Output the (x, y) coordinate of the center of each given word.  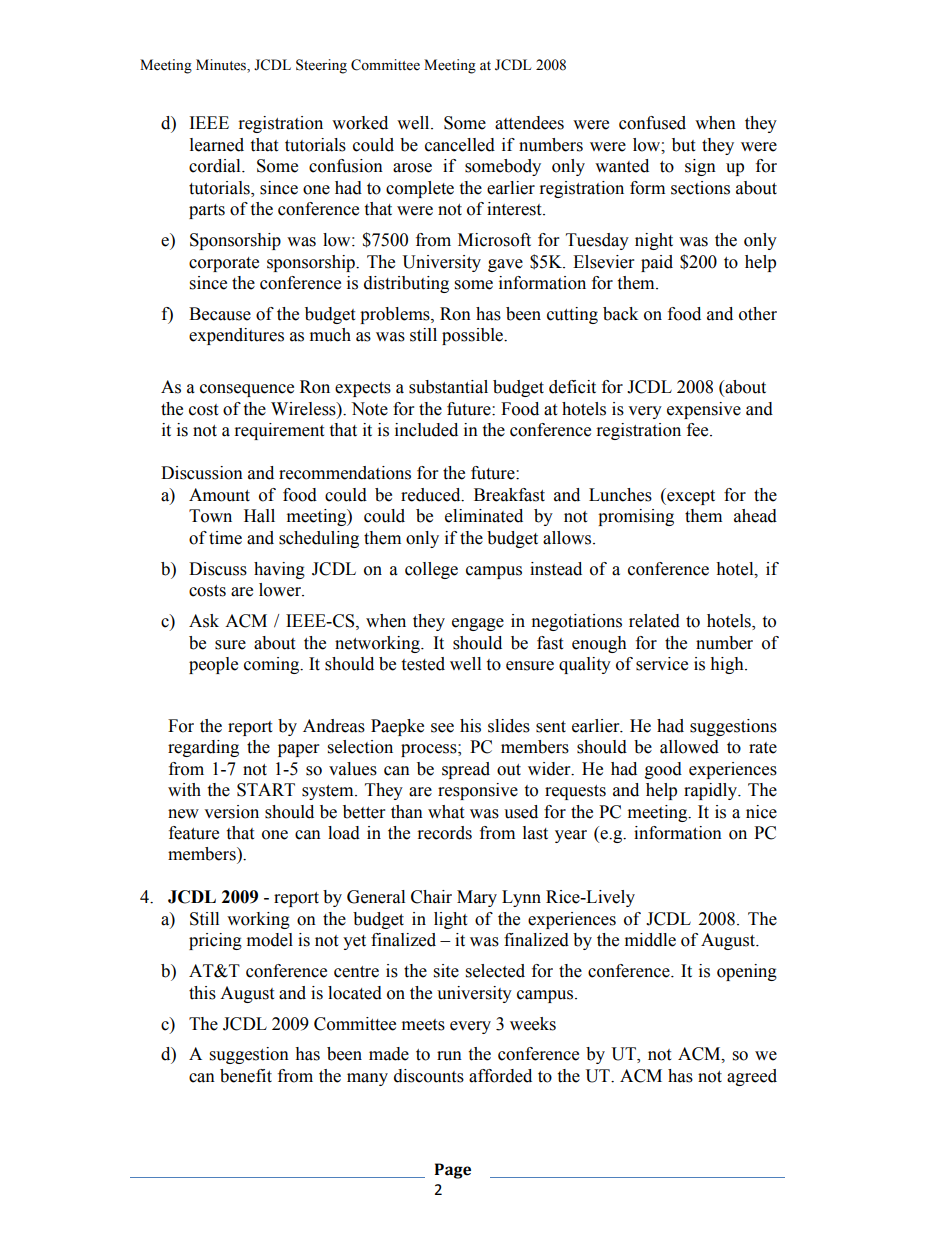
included (426, 430)
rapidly (711, 791)
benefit (246, 1076)
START (266, 790)
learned (217, 145)
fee (699, 430)
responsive (478, 791)
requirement (279, 431)
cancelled (460, 145)
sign (700, 167)
